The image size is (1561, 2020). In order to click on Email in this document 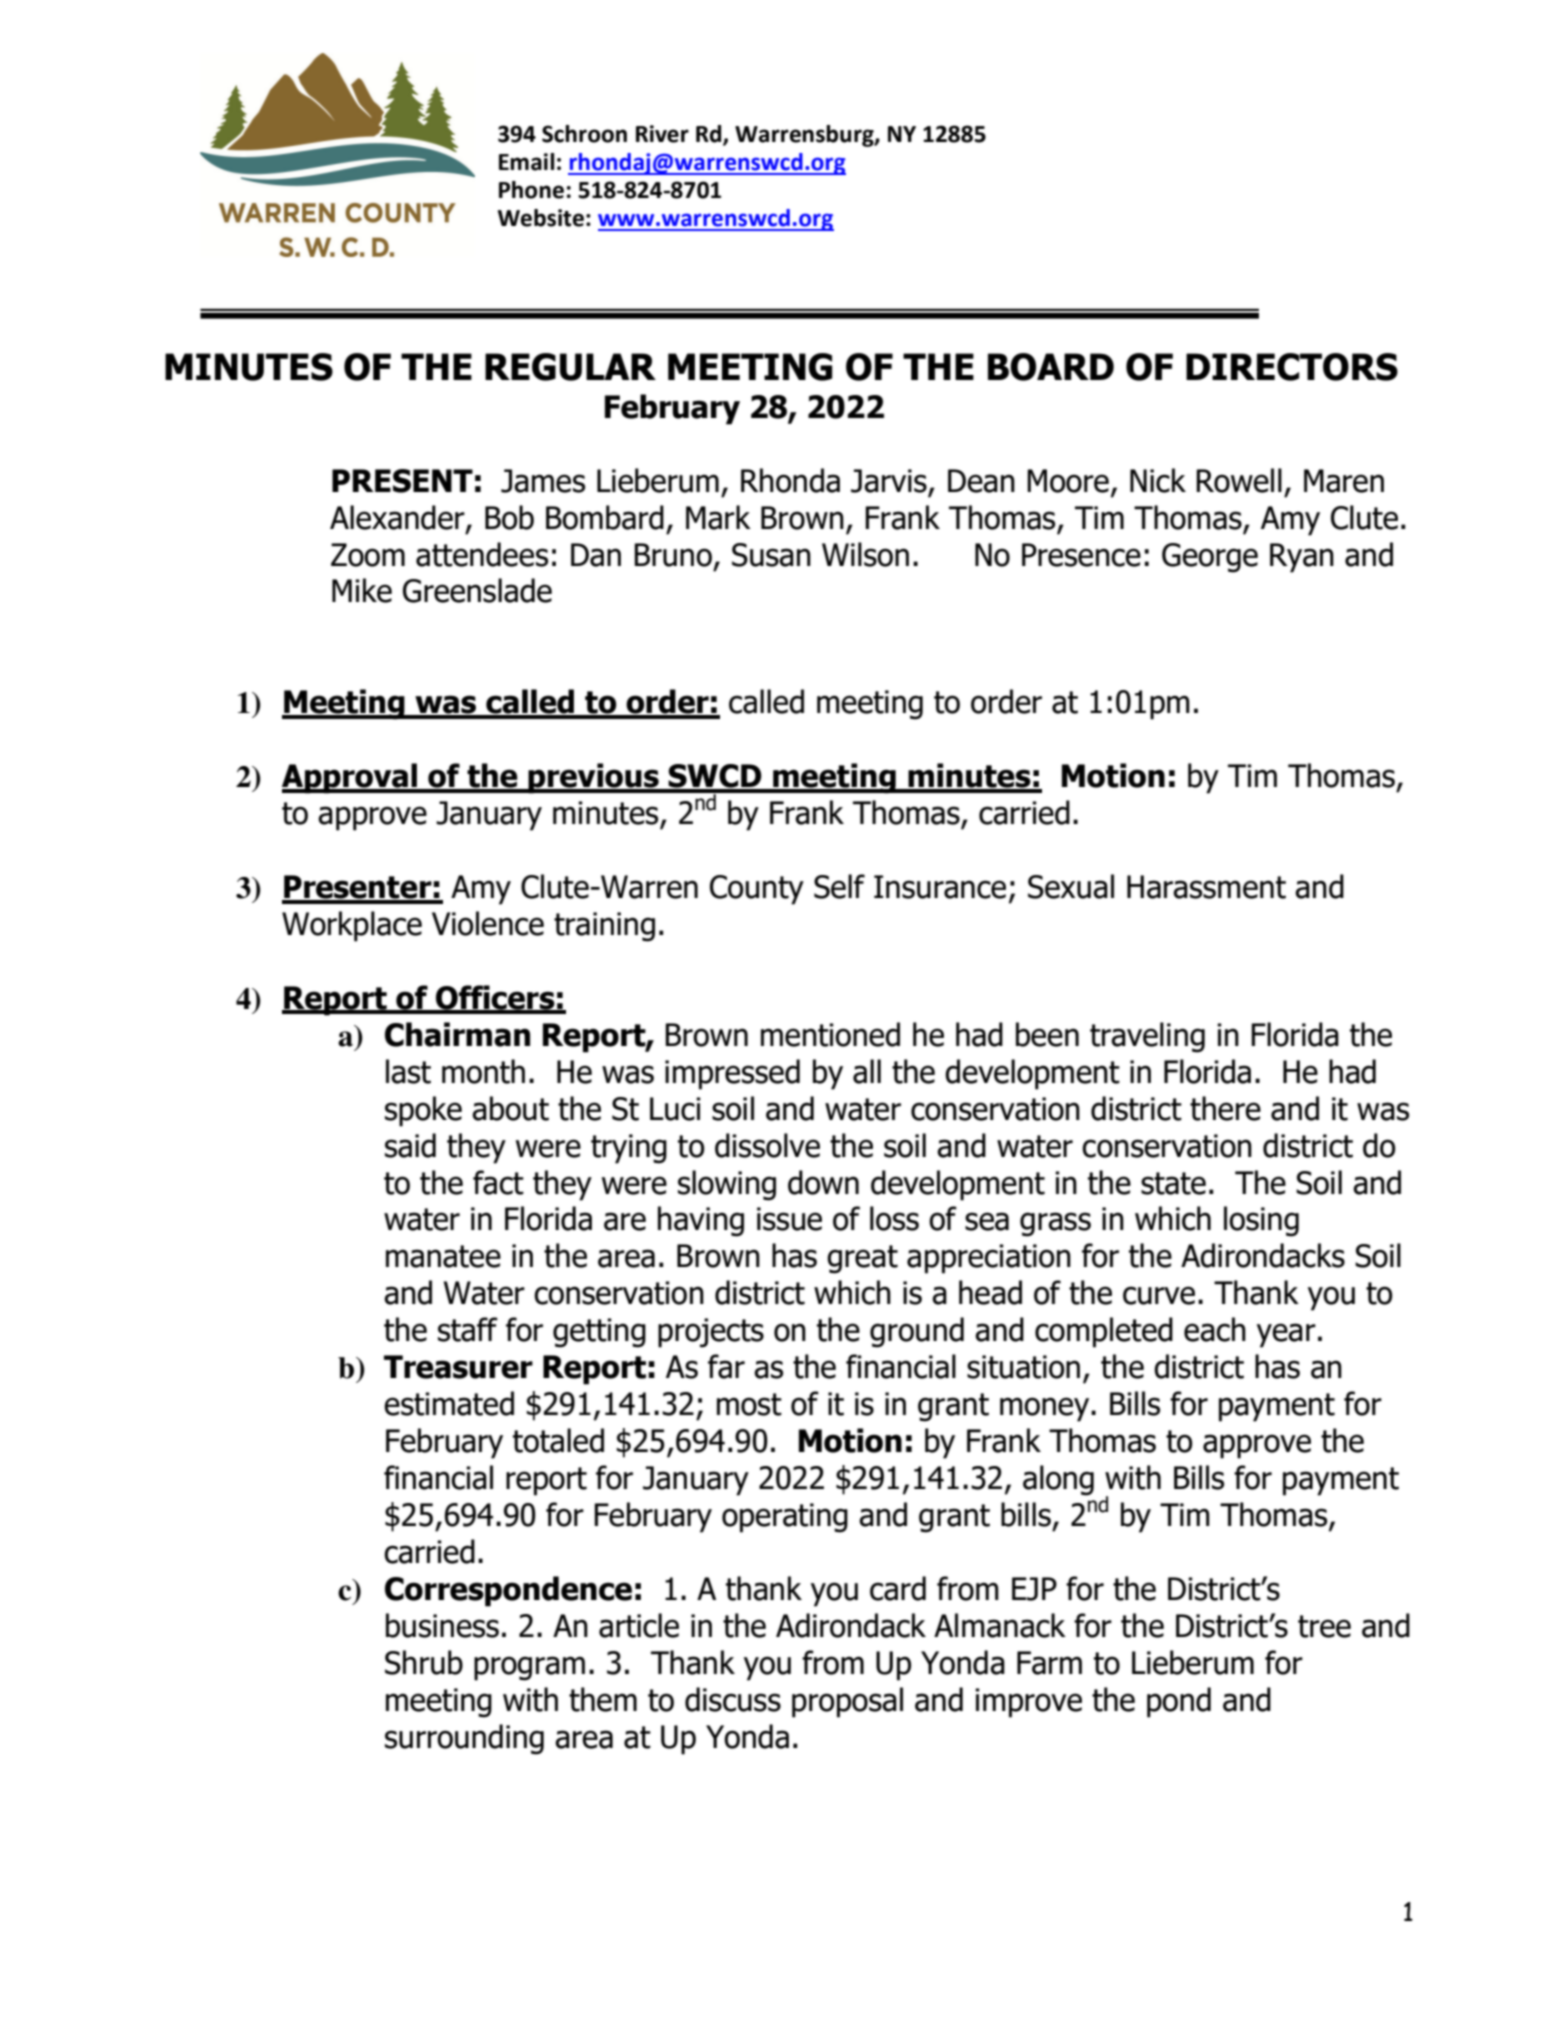, I will do `click(526, 162)`.
